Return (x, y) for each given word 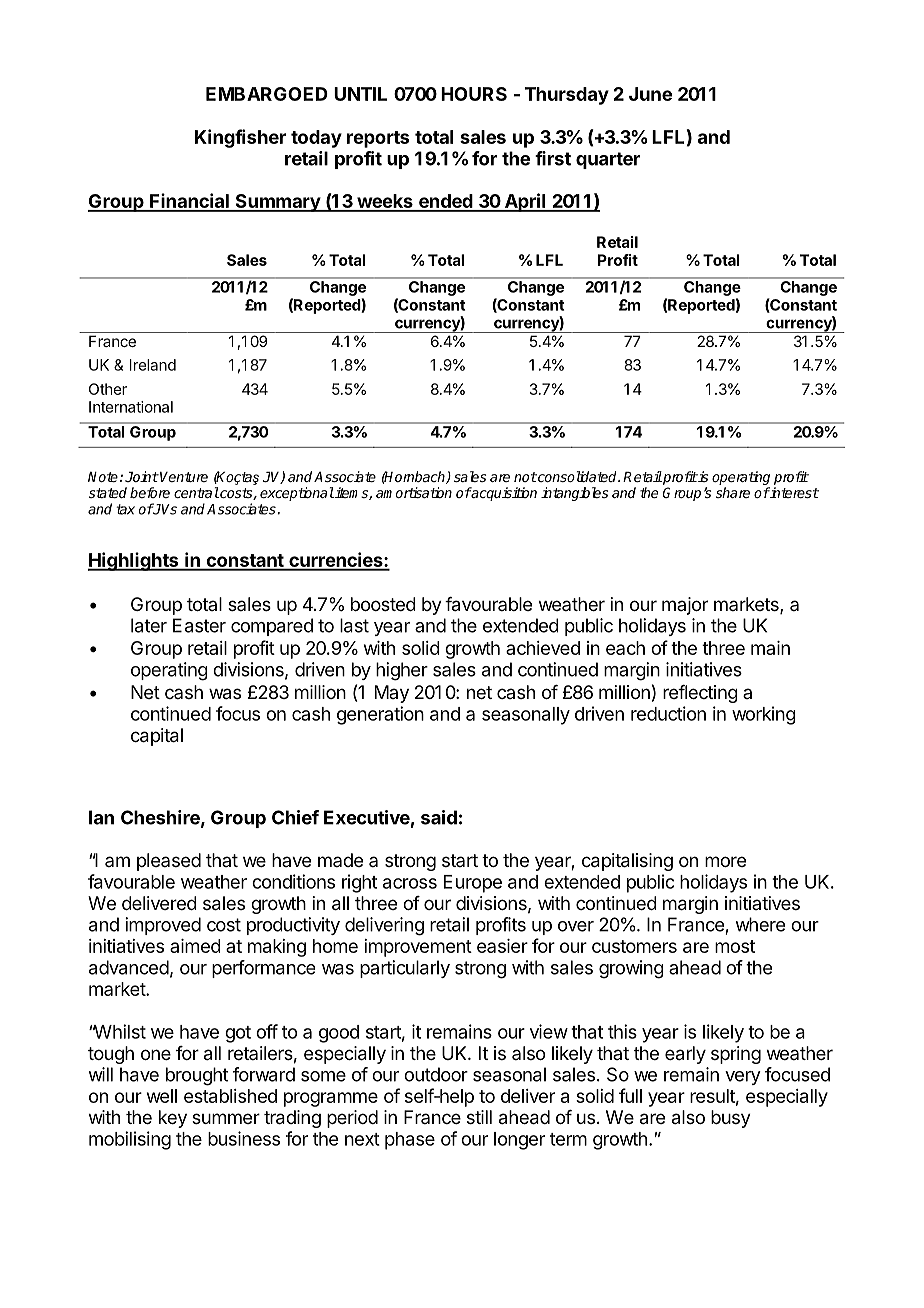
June (650, 94)
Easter (199, 625)
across (410, 883)
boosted (383, 604)
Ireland (153, 365)
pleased (169, 862)
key (173, 1119)
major (685, 606)
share (733, 492)
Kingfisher (240, 138)
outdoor (436, 1074)
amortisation (414, 492)
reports (378, 139)
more (725, 861)
